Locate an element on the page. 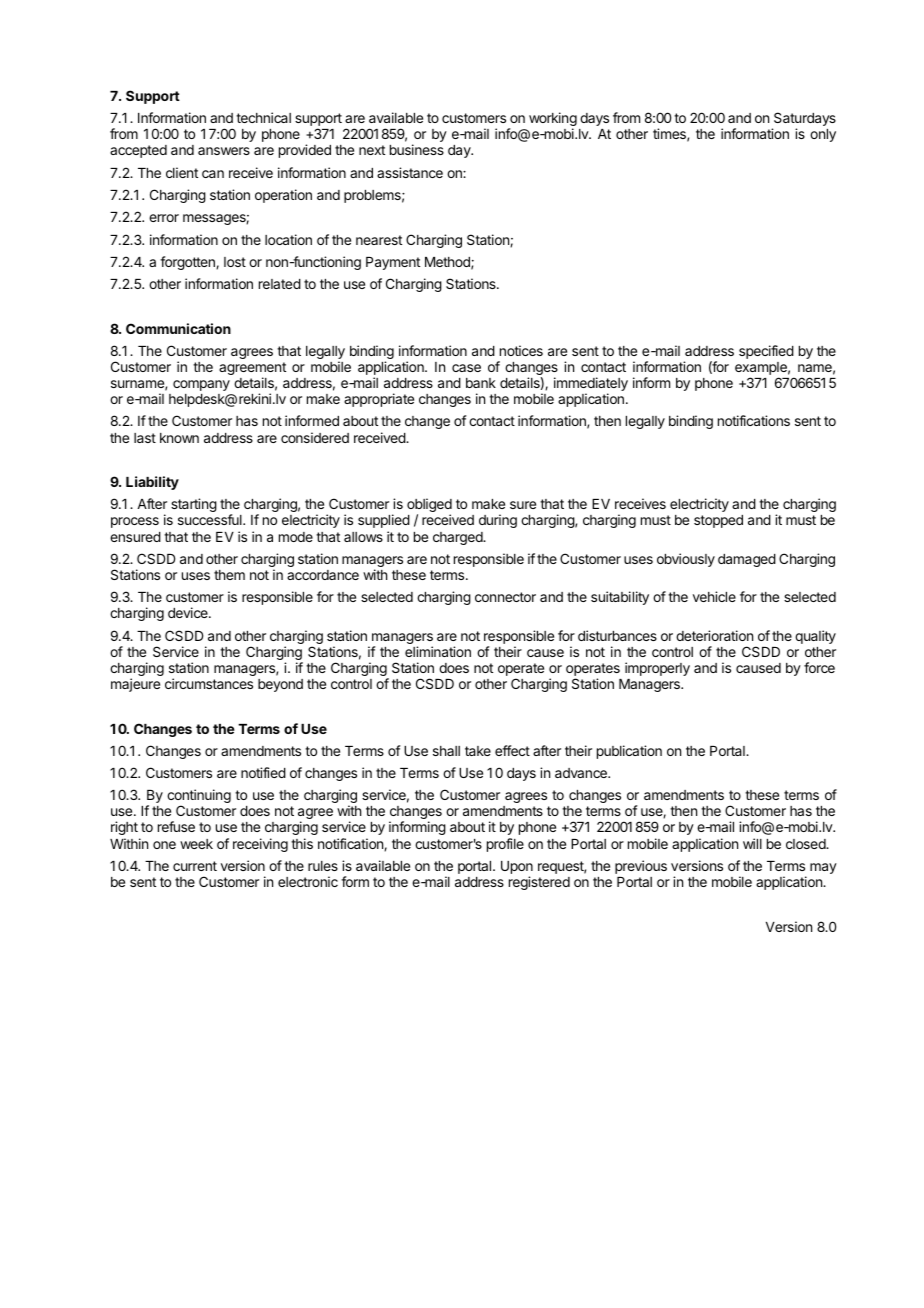  answers is located at coordinates (224, 151).
